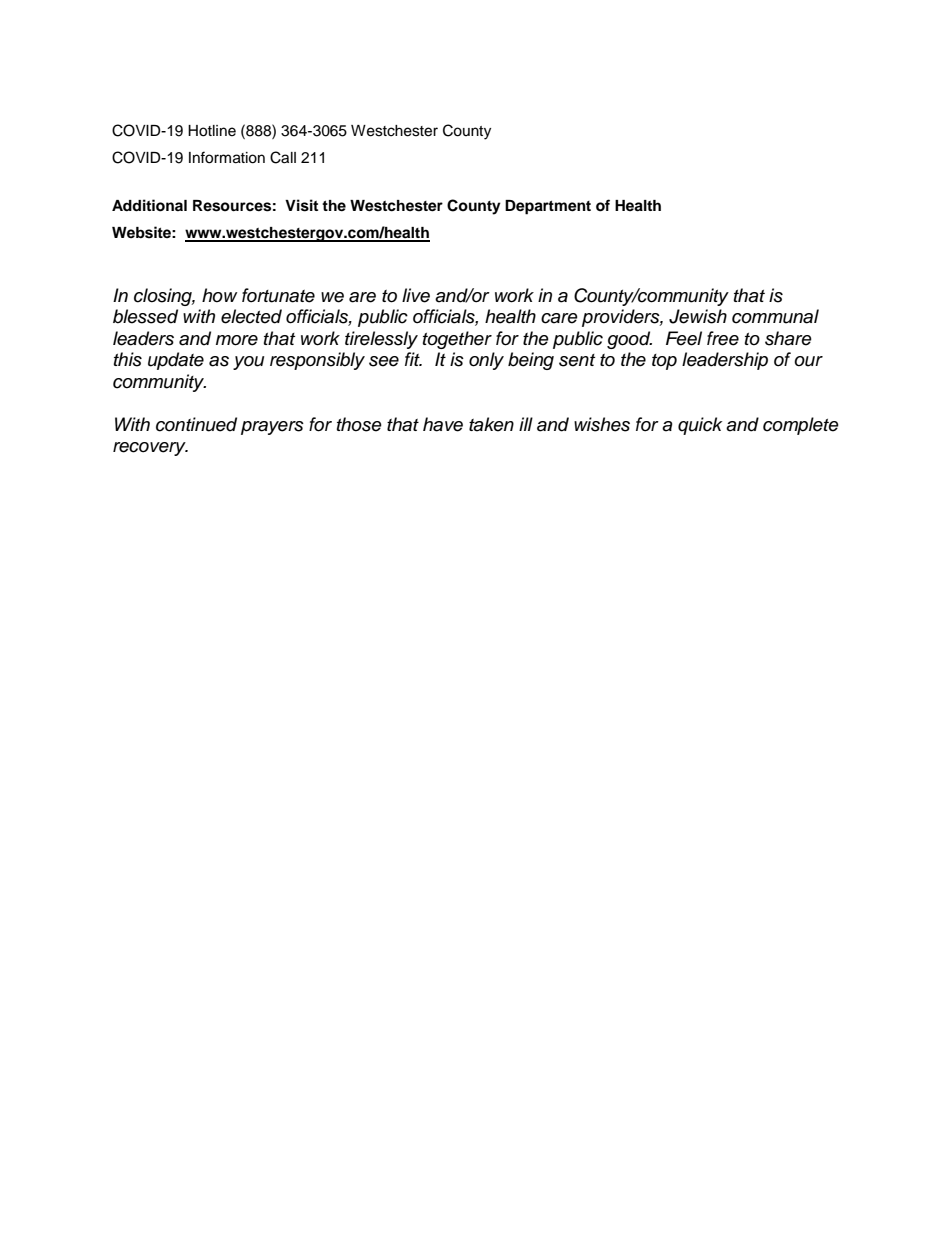 This image has height=1233, width=952. Describe the element at coordinates (664, 362) in the image. I see `top` at that location.
